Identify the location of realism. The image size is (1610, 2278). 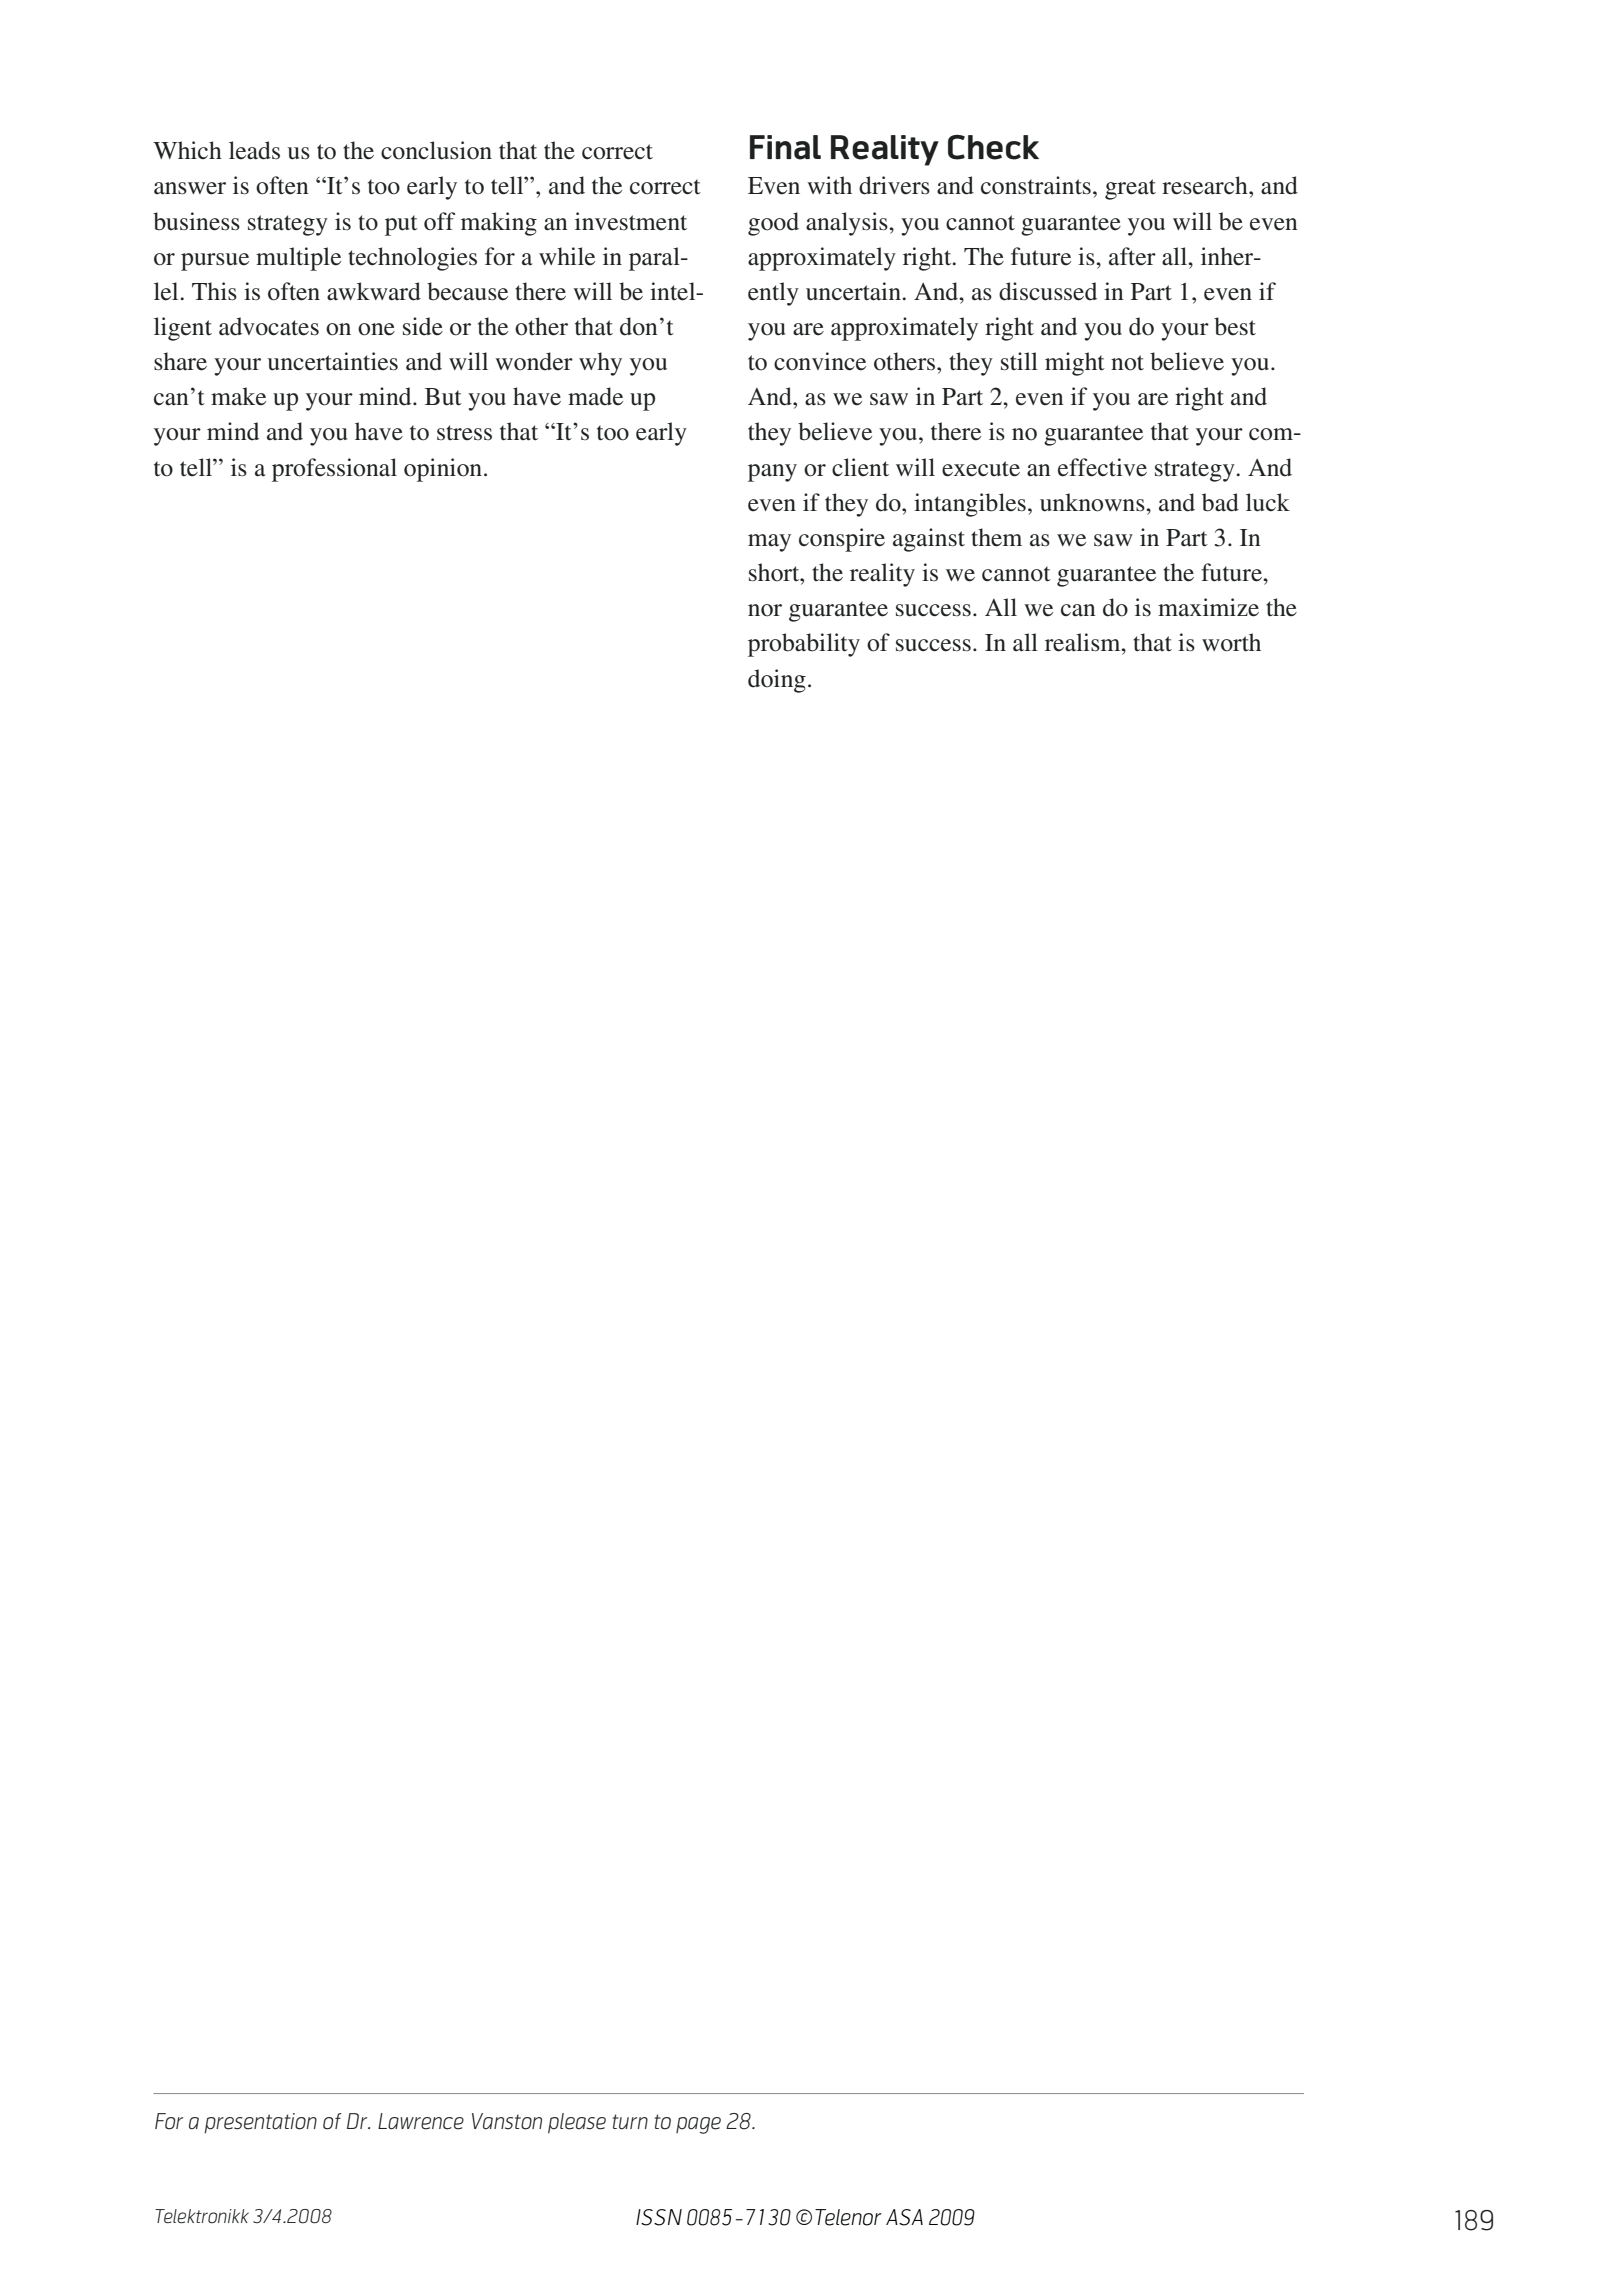
(1084, 642).
